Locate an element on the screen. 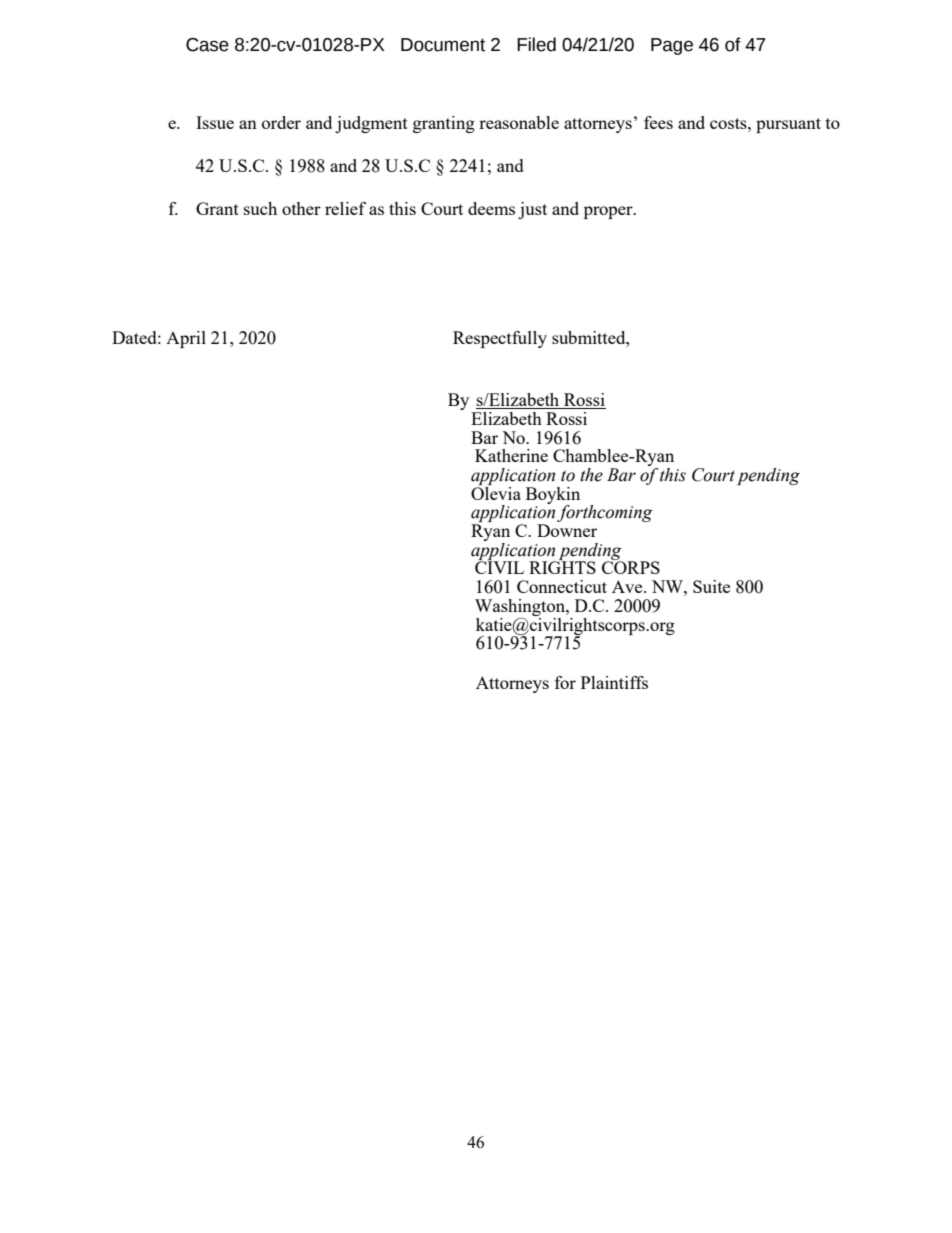 This screenshot has height=1233, width=952. deems is located at coordinates (491, 208).
